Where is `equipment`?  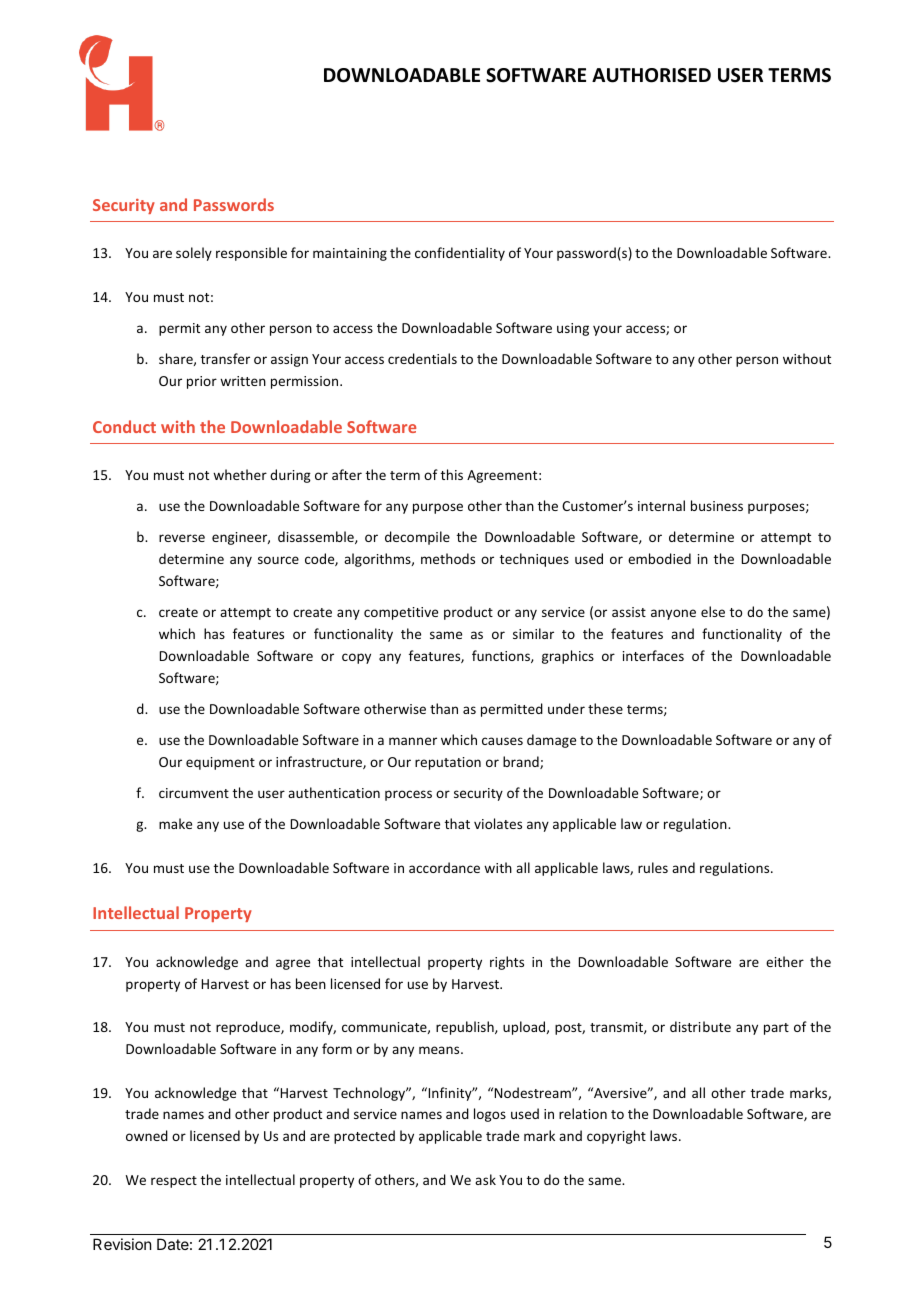
equipment is located at coordinates (220, 763).
